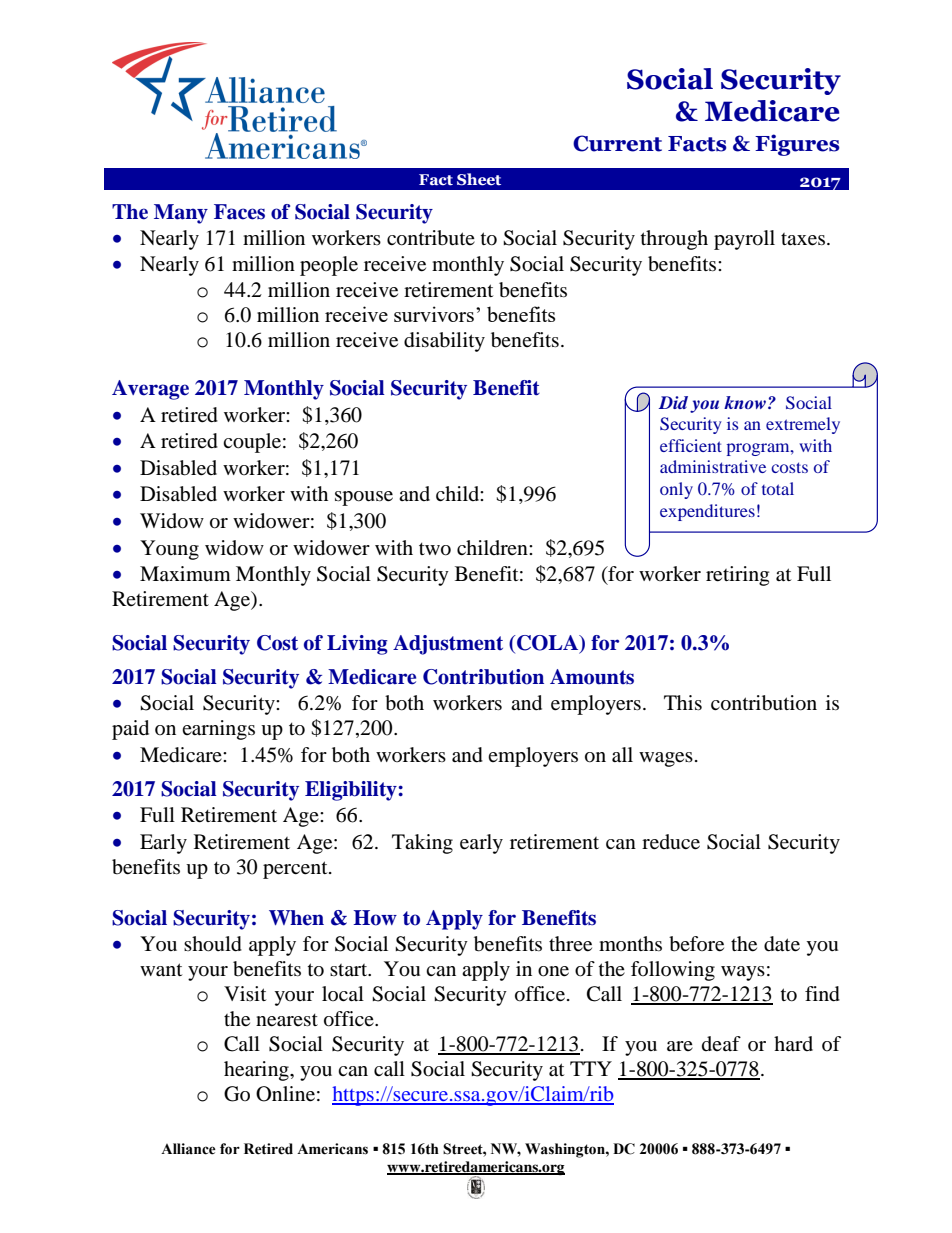 This screenshot has width=952, height=1233. I want to click on Average, so click(150, 390).
